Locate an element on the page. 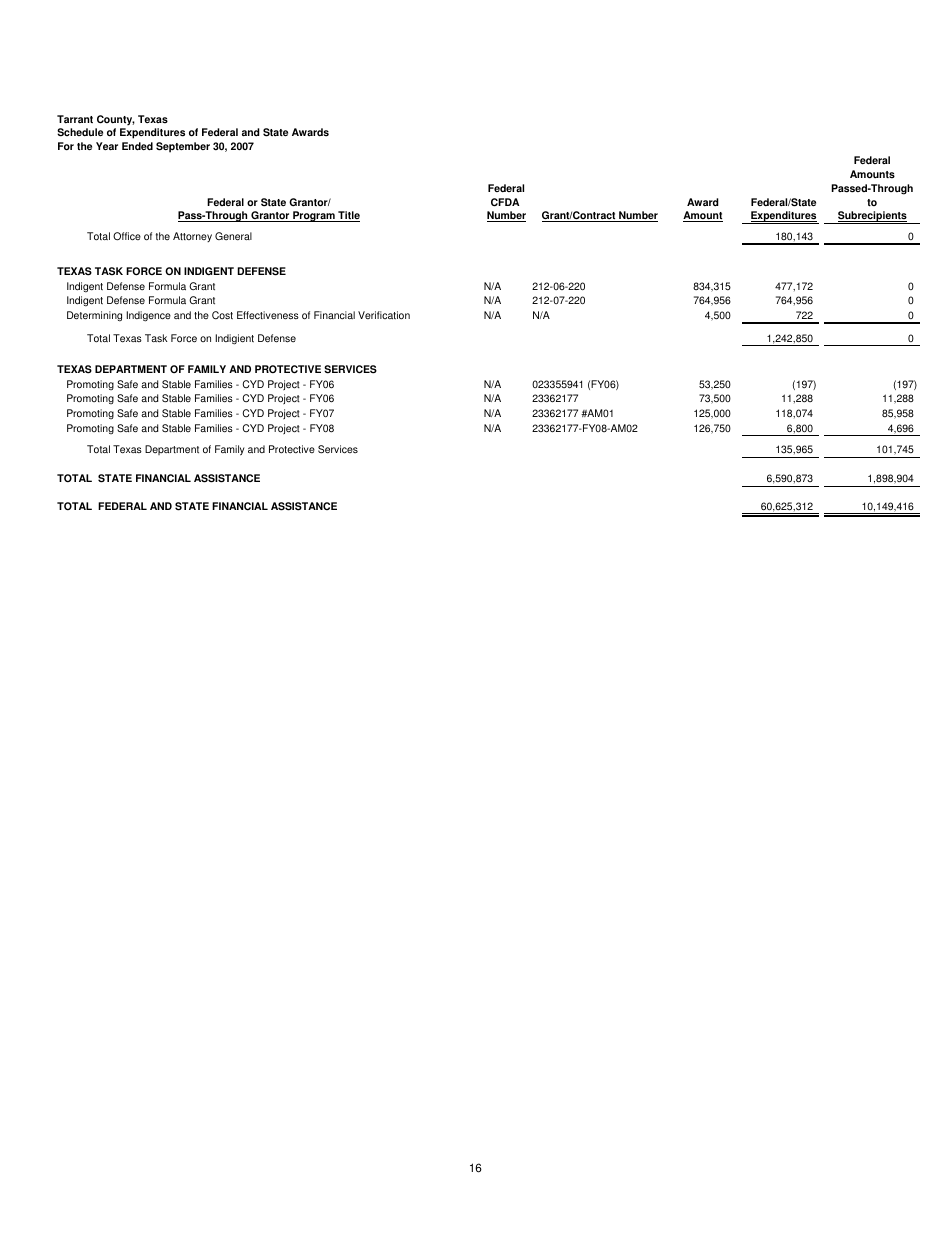 This document has width=952, height=1233. Title is located at coordinates (348, 216).
